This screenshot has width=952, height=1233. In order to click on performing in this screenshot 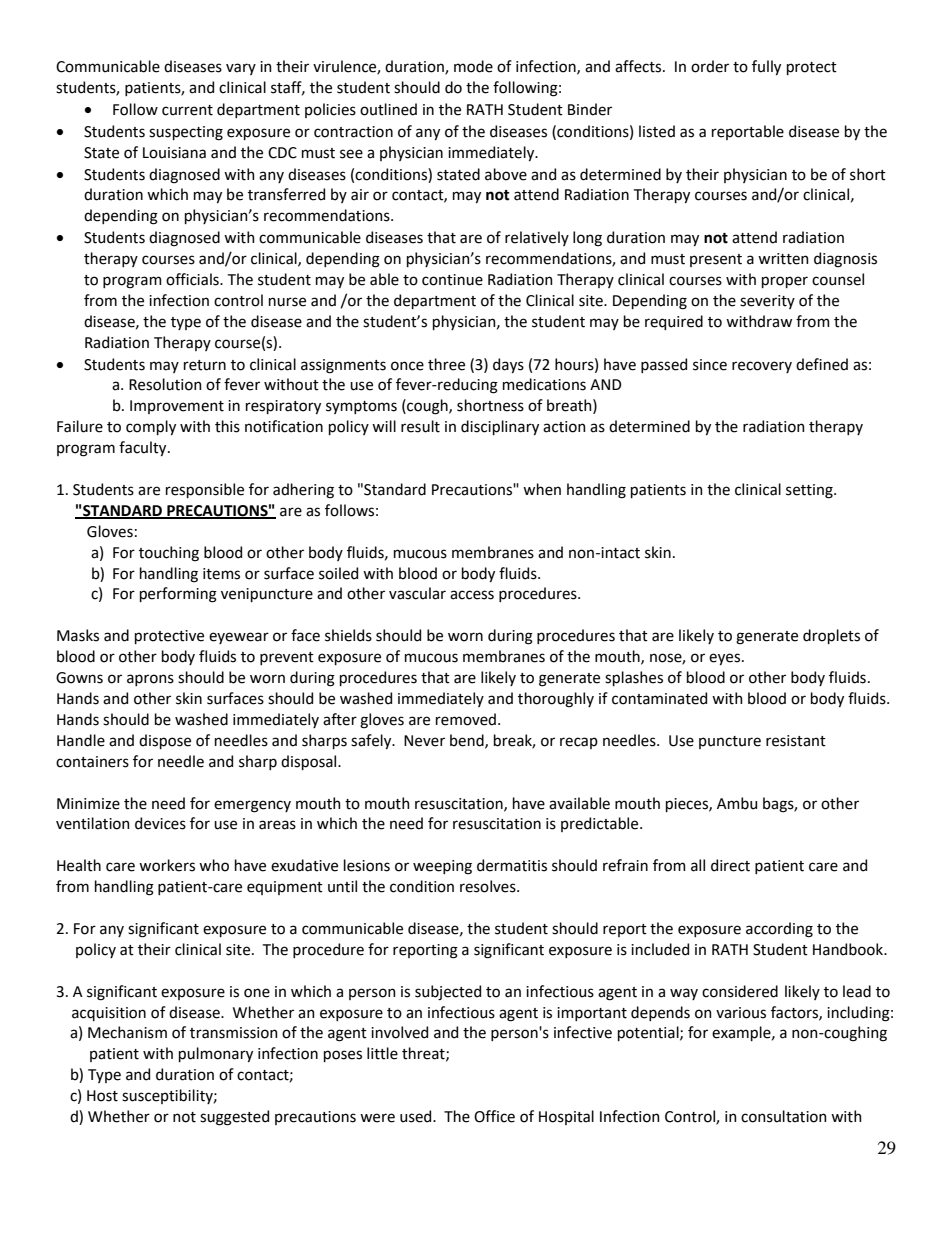, I will do `click(178, 595)`.
